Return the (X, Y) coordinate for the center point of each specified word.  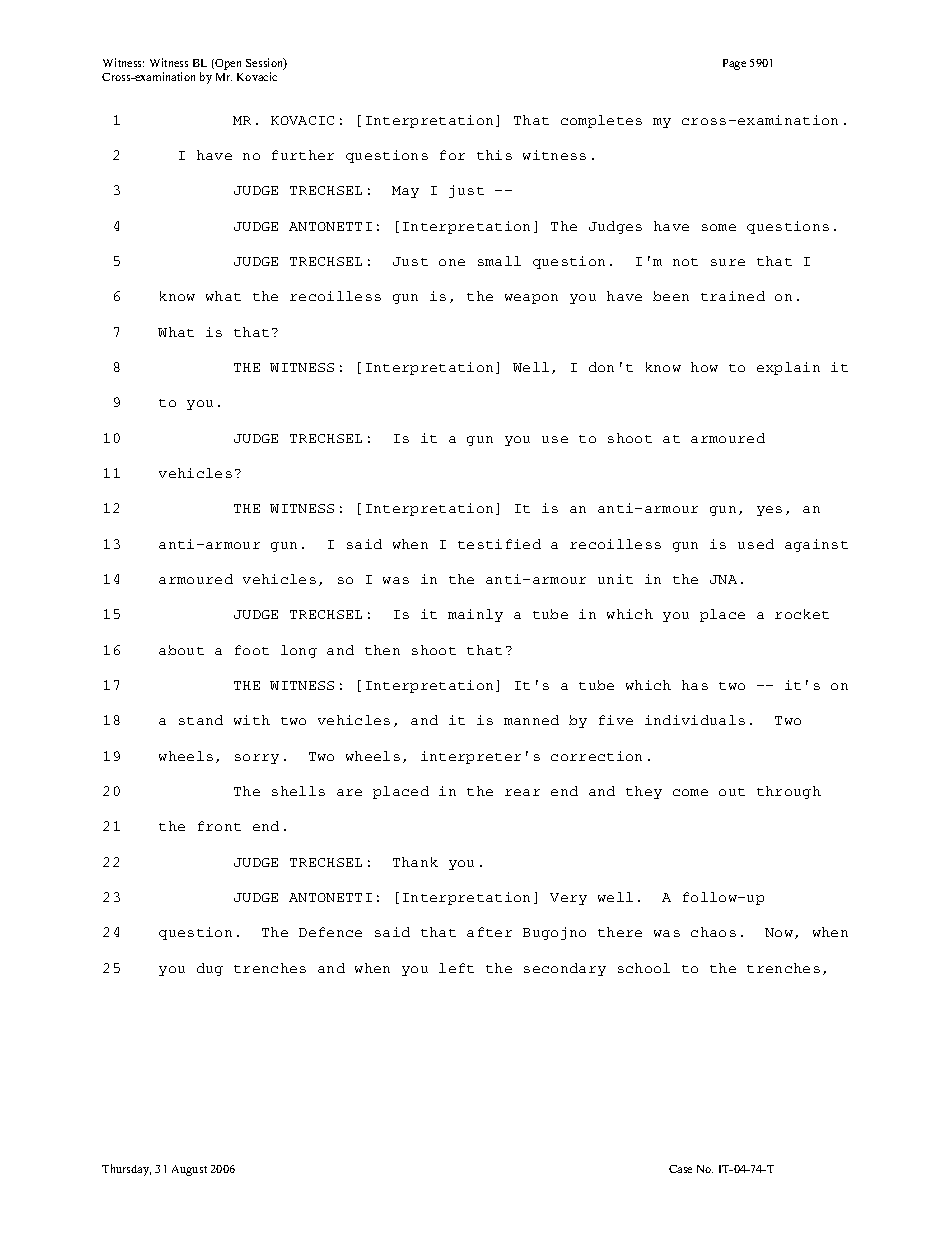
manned (531, 720)
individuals (695, 720)
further (303, 155)
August (189, 1170)
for (452, 155)
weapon (531, 299)
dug (210, 969)
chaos (713, 932)
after (489, 932)
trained (733, 296)
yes (769, 511)
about (181, 650)
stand (201, 720)
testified (499, 544)
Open (228, 64)
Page (734, 64)
